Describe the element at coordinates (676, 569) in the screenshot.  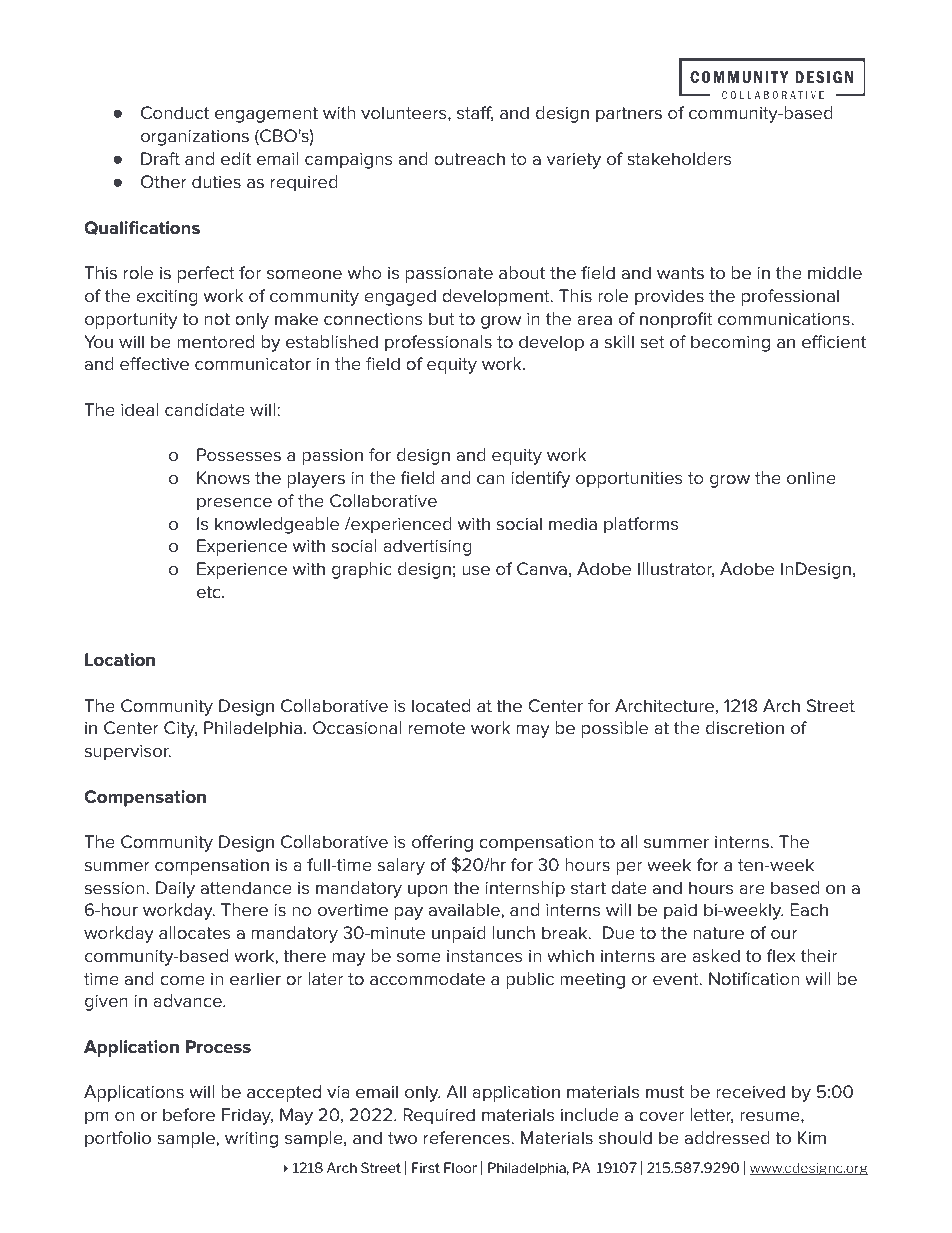
I see `Illustrator` at that location.
